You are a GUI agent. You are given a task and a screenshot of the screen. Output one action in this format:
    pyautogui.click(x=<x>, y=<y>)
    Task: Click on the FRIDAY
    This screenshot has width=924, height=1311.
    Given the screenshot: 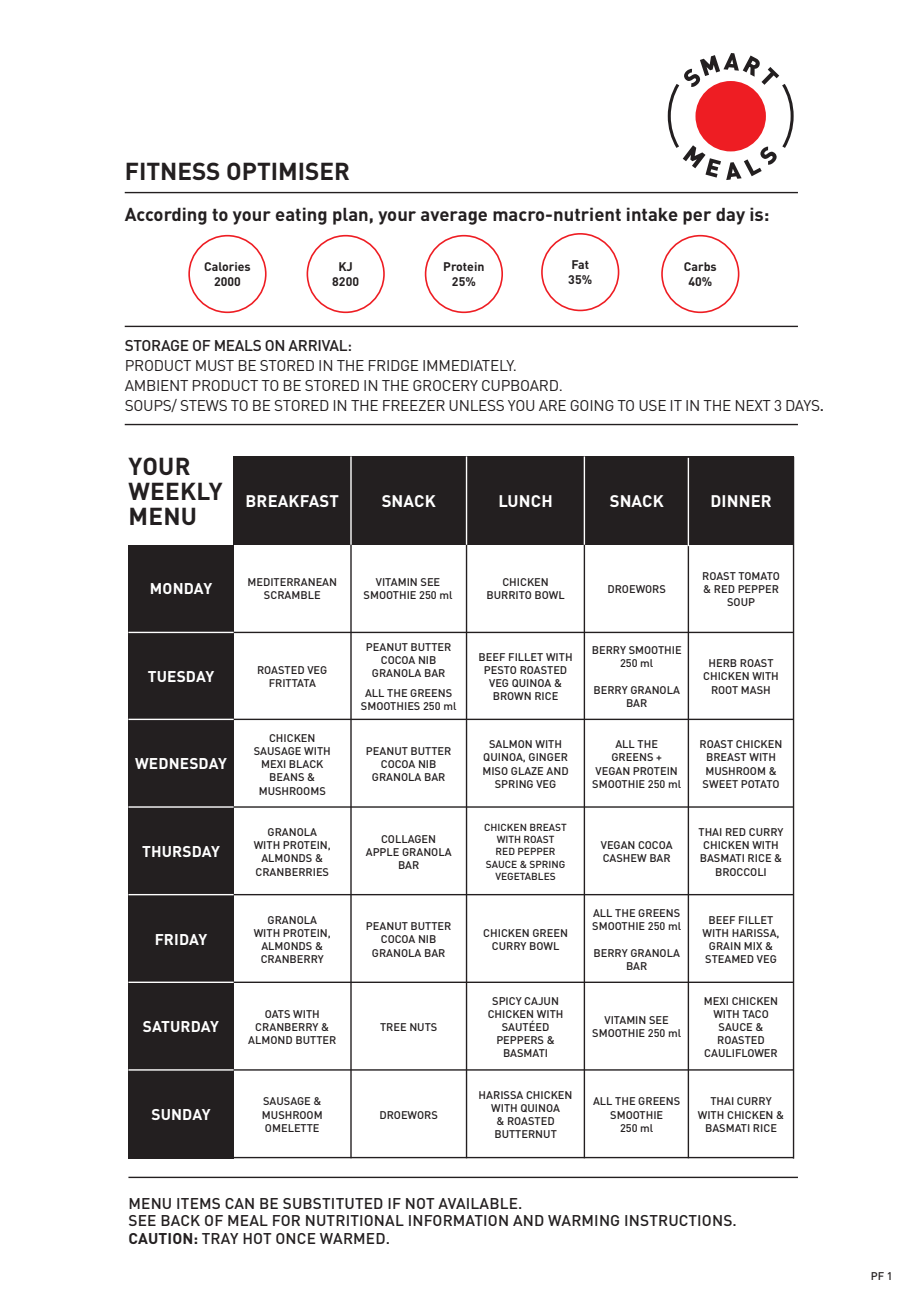 What is the action you would take?
    pyautogui.click(x=181, y=939)
